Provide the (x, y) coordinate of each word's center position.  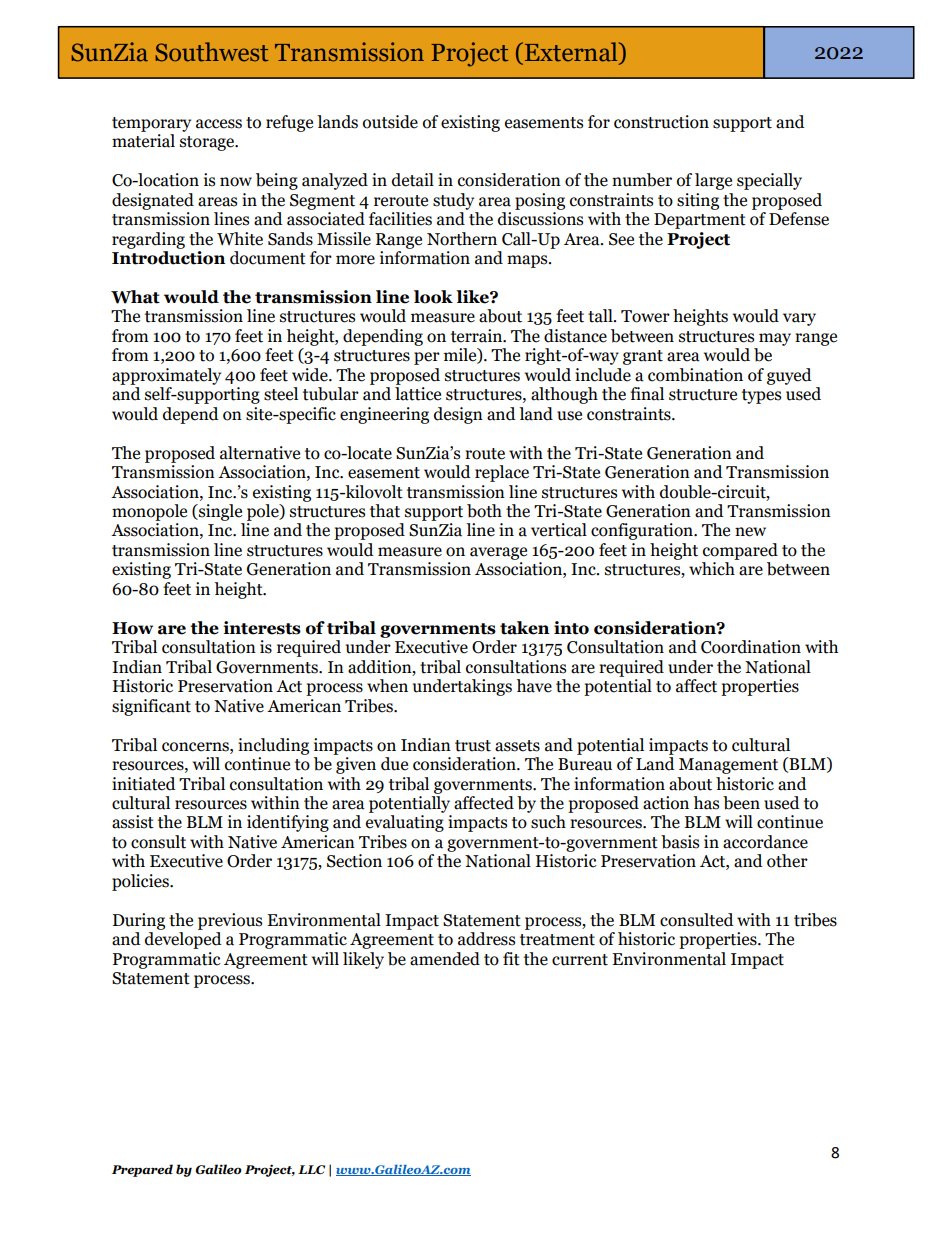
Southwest (212, 52)
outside (390, 122)
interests (262, 628)
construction (661, 122)
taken (524, 628)
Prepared (142, 1170)
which (712, 569)
